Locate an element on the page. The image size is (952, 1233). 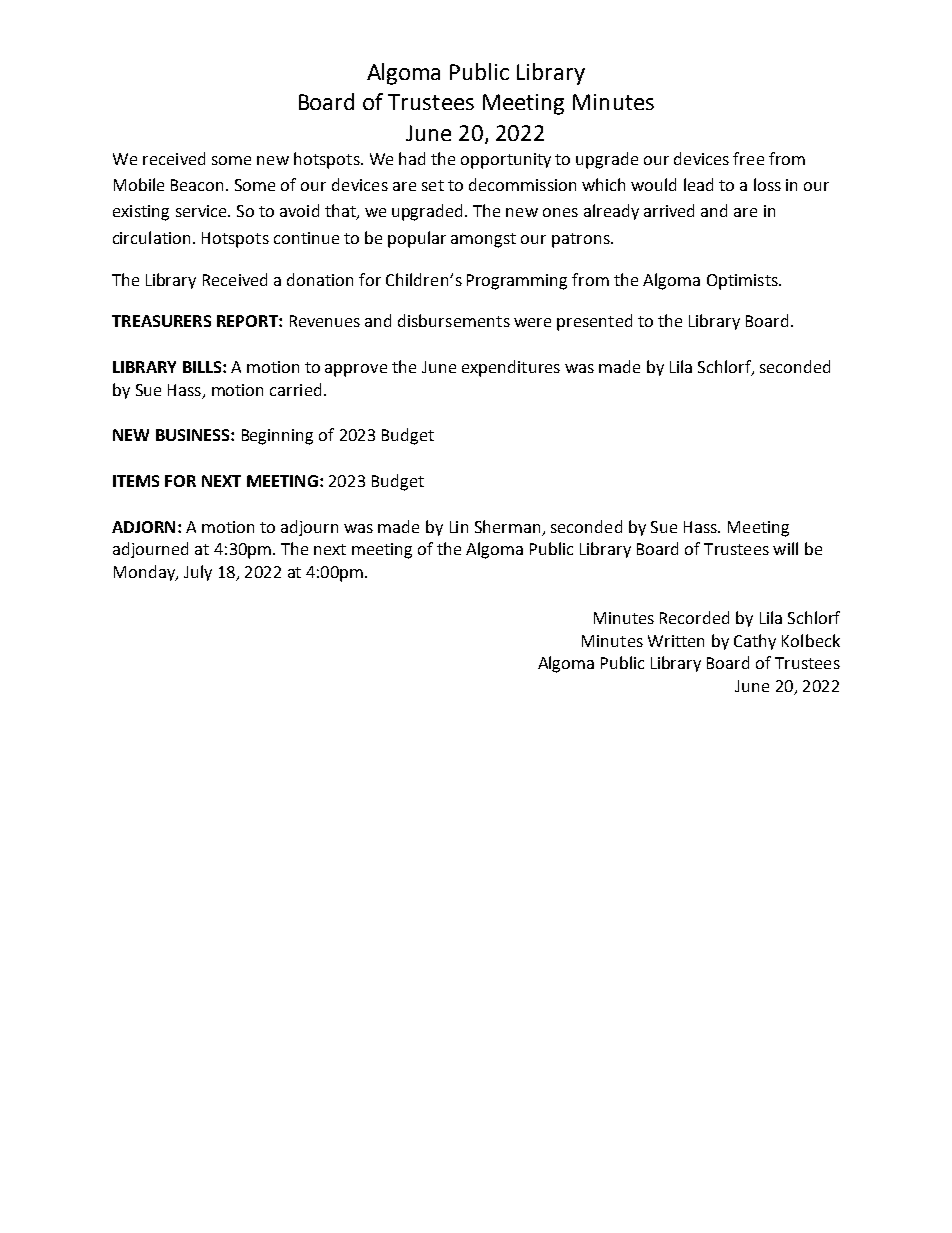
will is located at coordinates (785, 548).
